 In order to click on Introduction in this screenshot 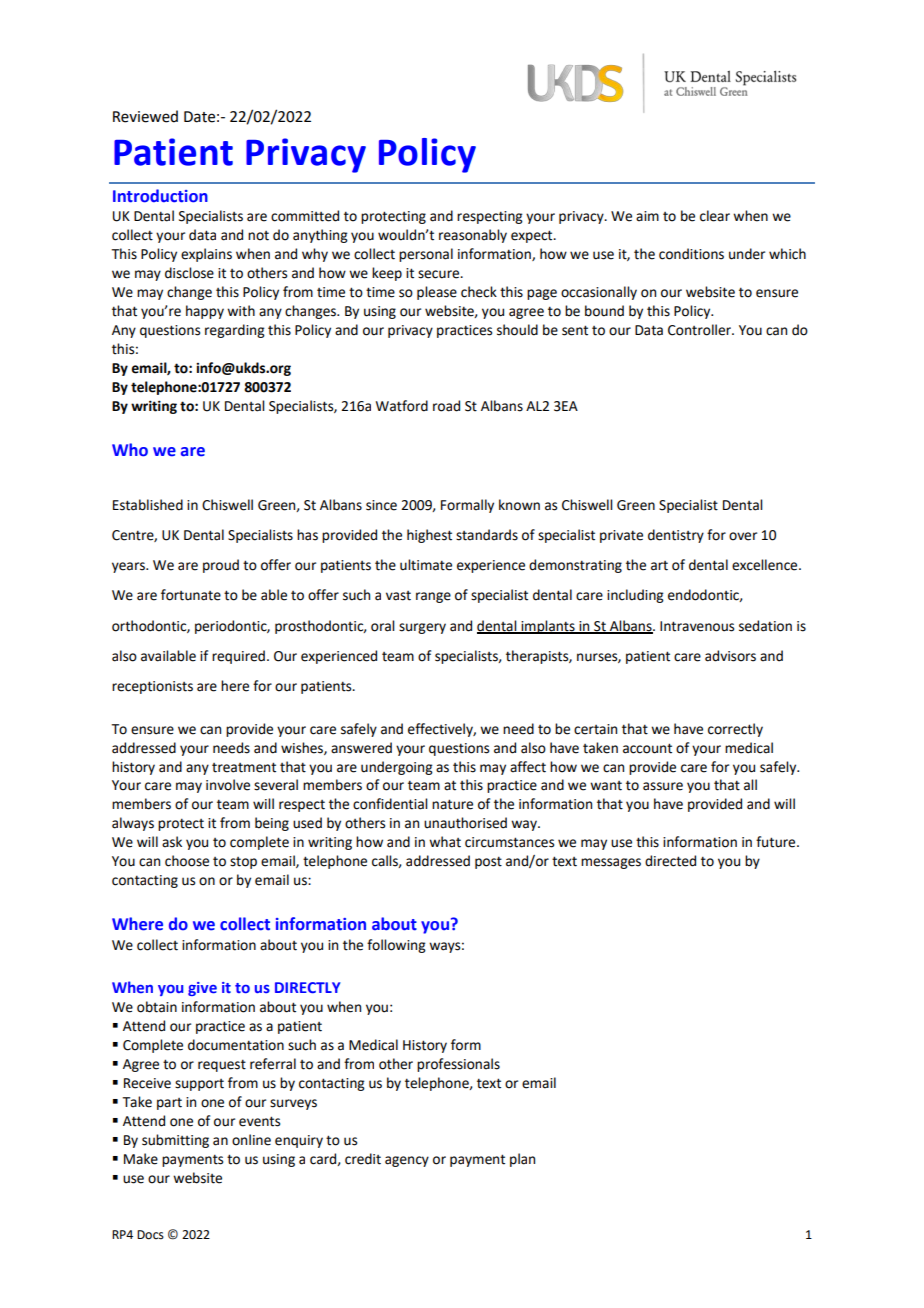, I will do `click(160, 196)`.
